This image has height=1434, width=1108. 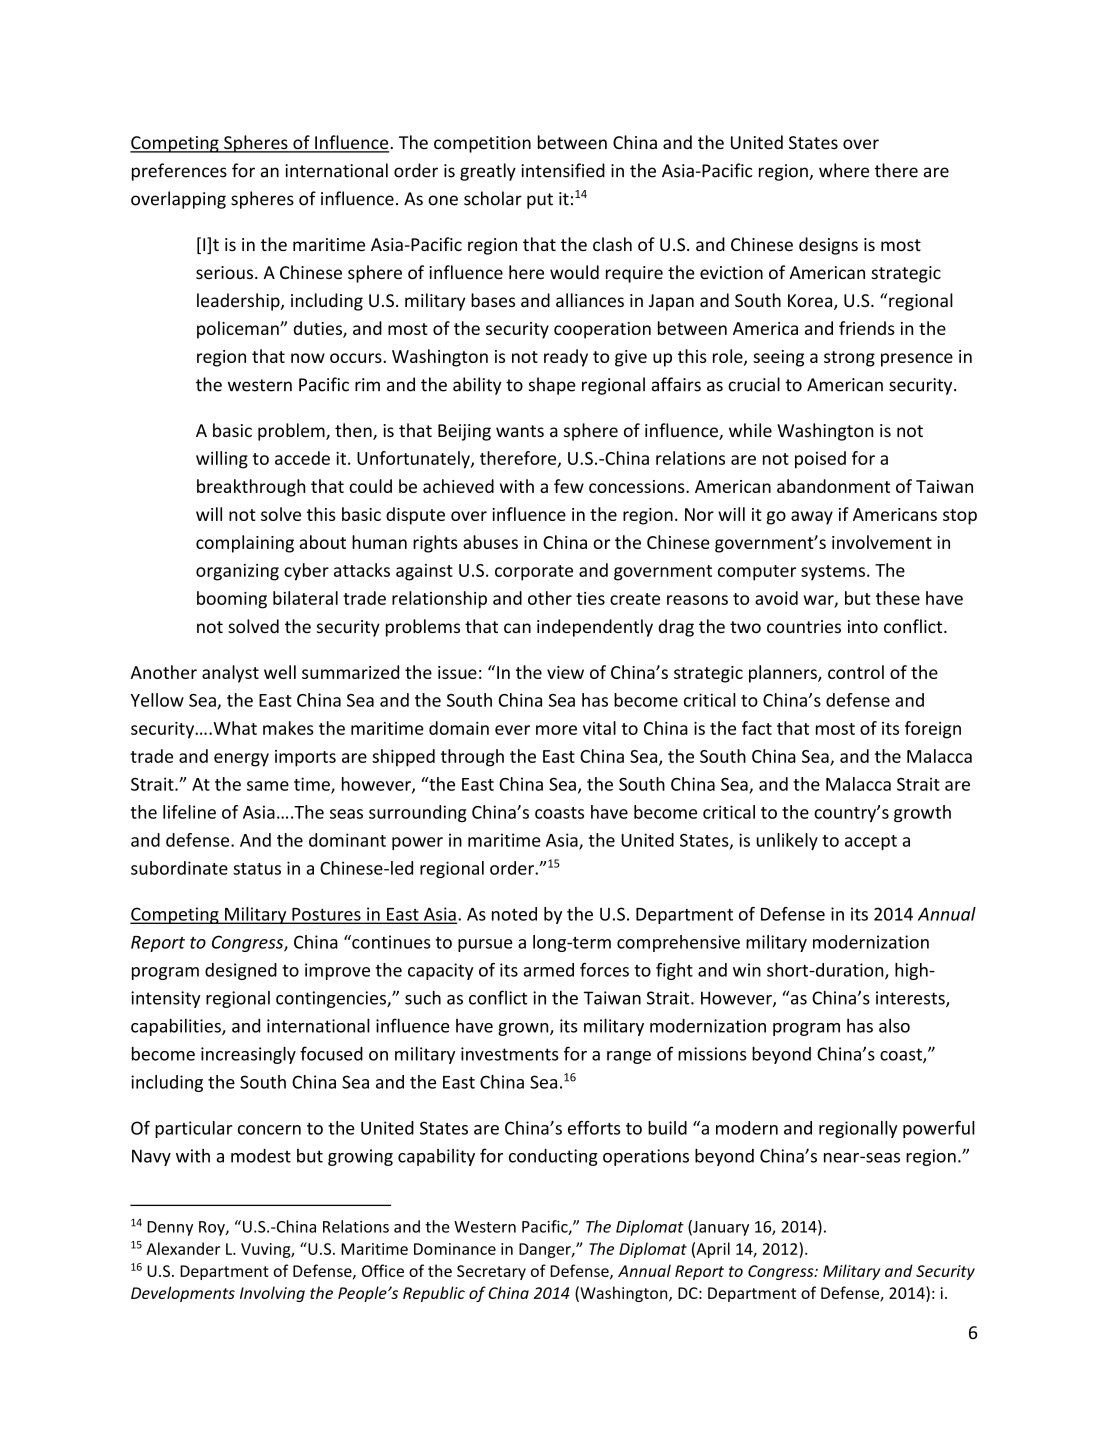 I want to click on operations, so click(x=646, y=1157).
